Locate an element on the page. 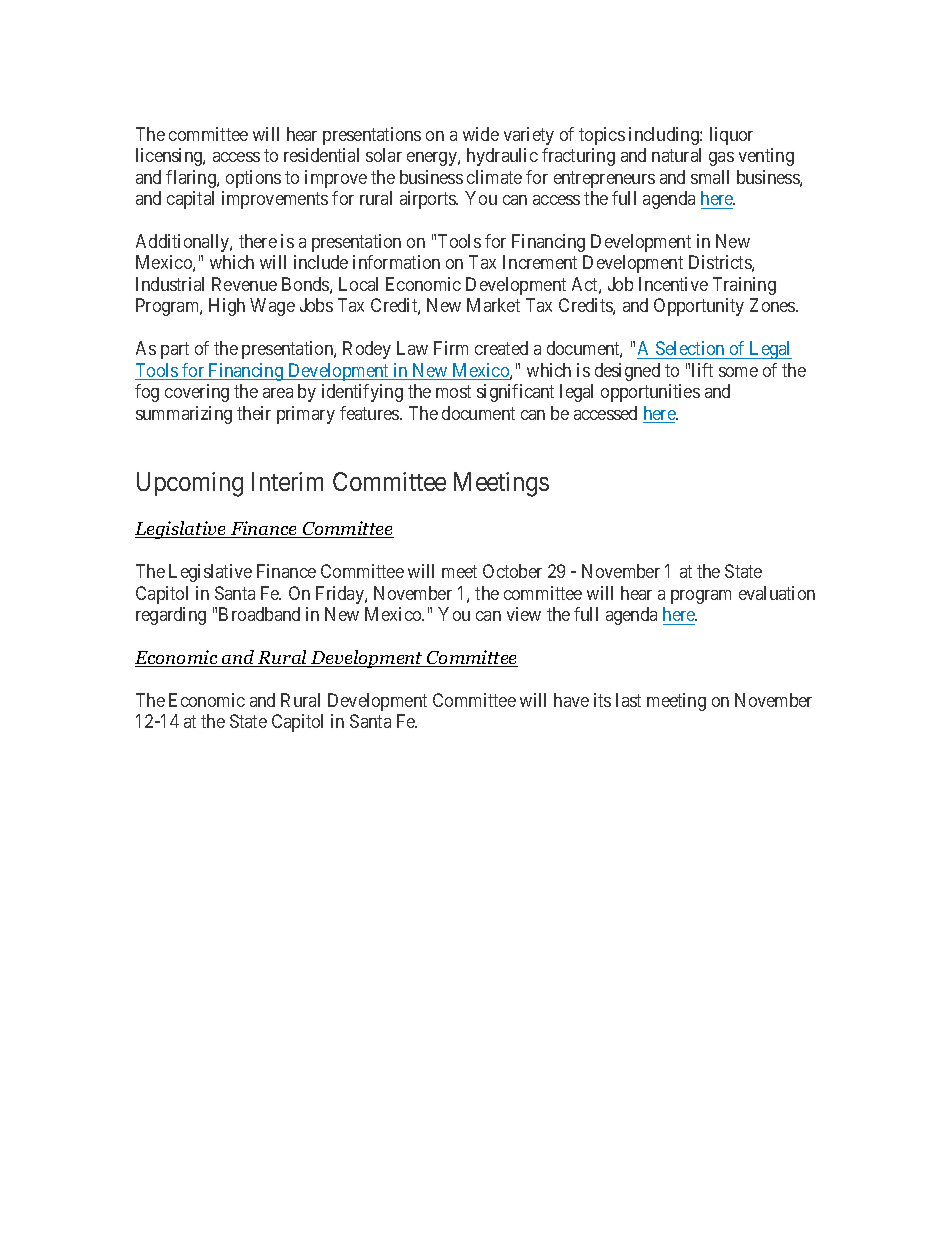 The image size is (952, 1233). wide is located at coordinates (481, 134).
